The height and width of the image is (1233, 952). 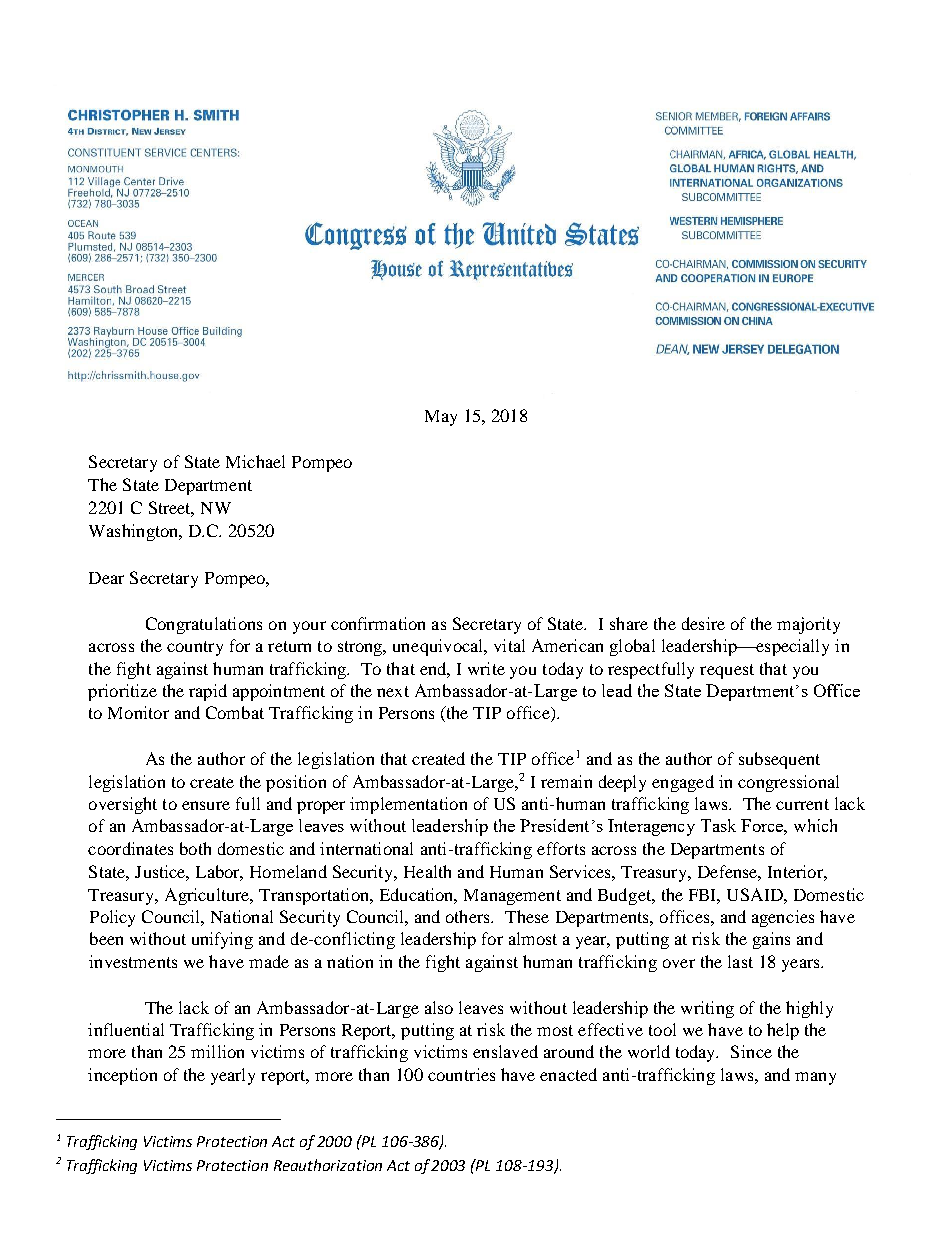 What do you see at coordinates (255, 461) in the image?
I see `Michael` at bounding box center [255, 461].
